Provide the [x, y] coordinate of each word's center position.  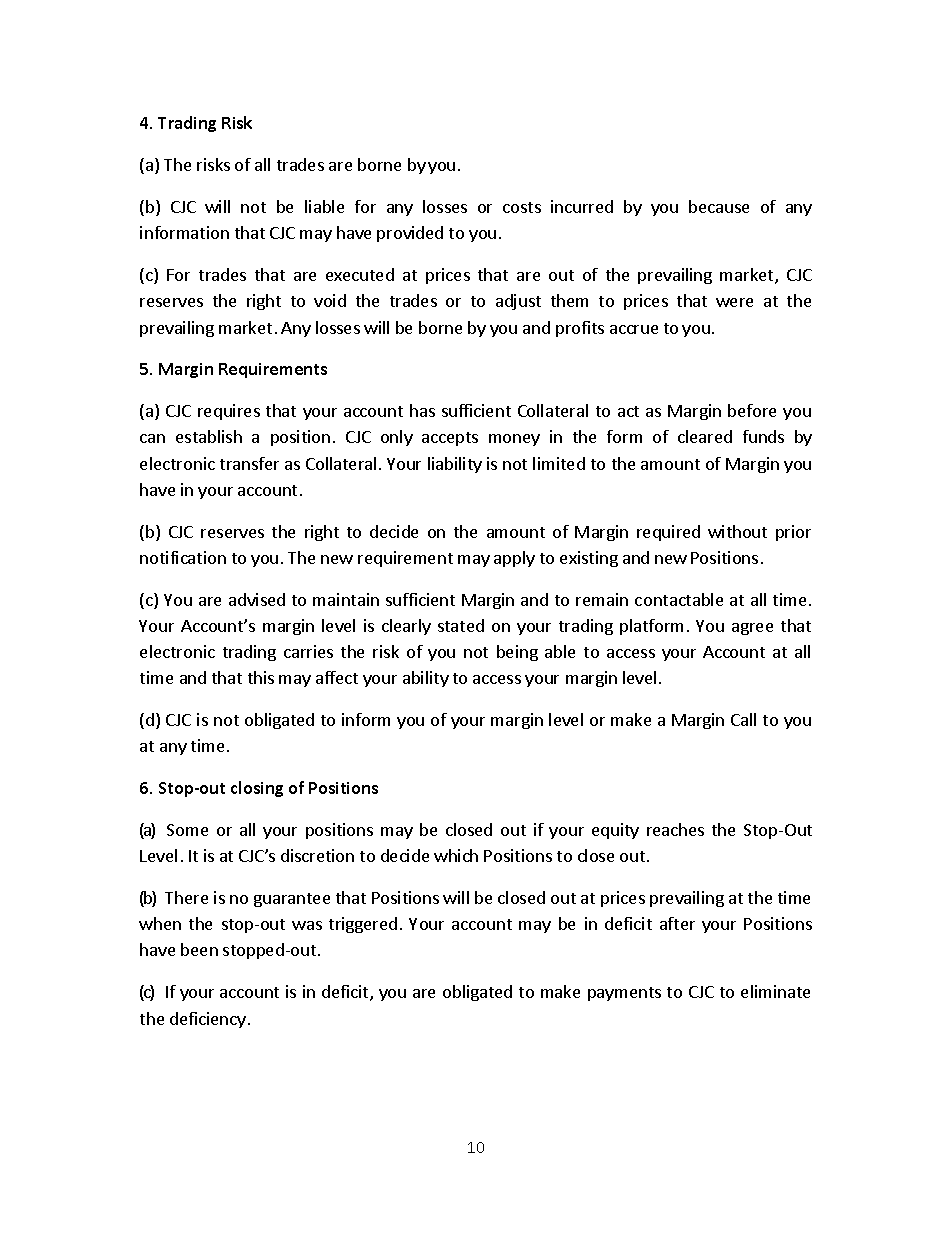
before [752, 410]
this [261, 677]
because [719, 206]
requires [229, 412]
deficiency [208, 1020]
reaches [675, 829]
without [737, 531]
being [517, 653]
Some [187, 830]
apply [514, 559]
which [456, 855]
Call [743, 719]
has [422, 410]
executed [360, 274]
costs [522, 207]
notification [183, 557]
